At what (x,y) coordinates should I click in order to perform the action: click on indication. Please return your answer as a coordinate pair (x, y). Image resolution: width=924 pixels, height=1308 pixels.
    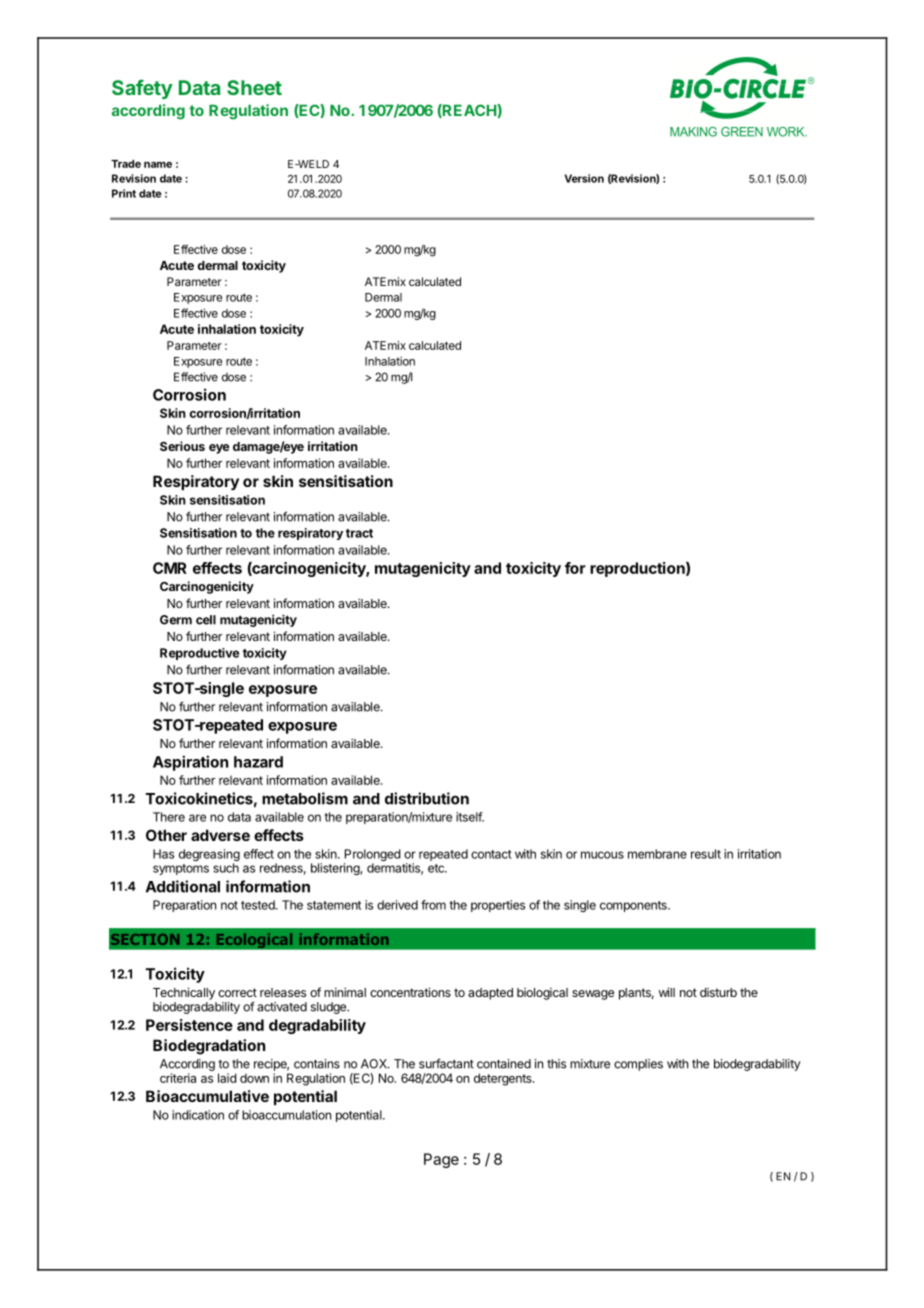
    Looking at the image, I should click on (198, 1115).
